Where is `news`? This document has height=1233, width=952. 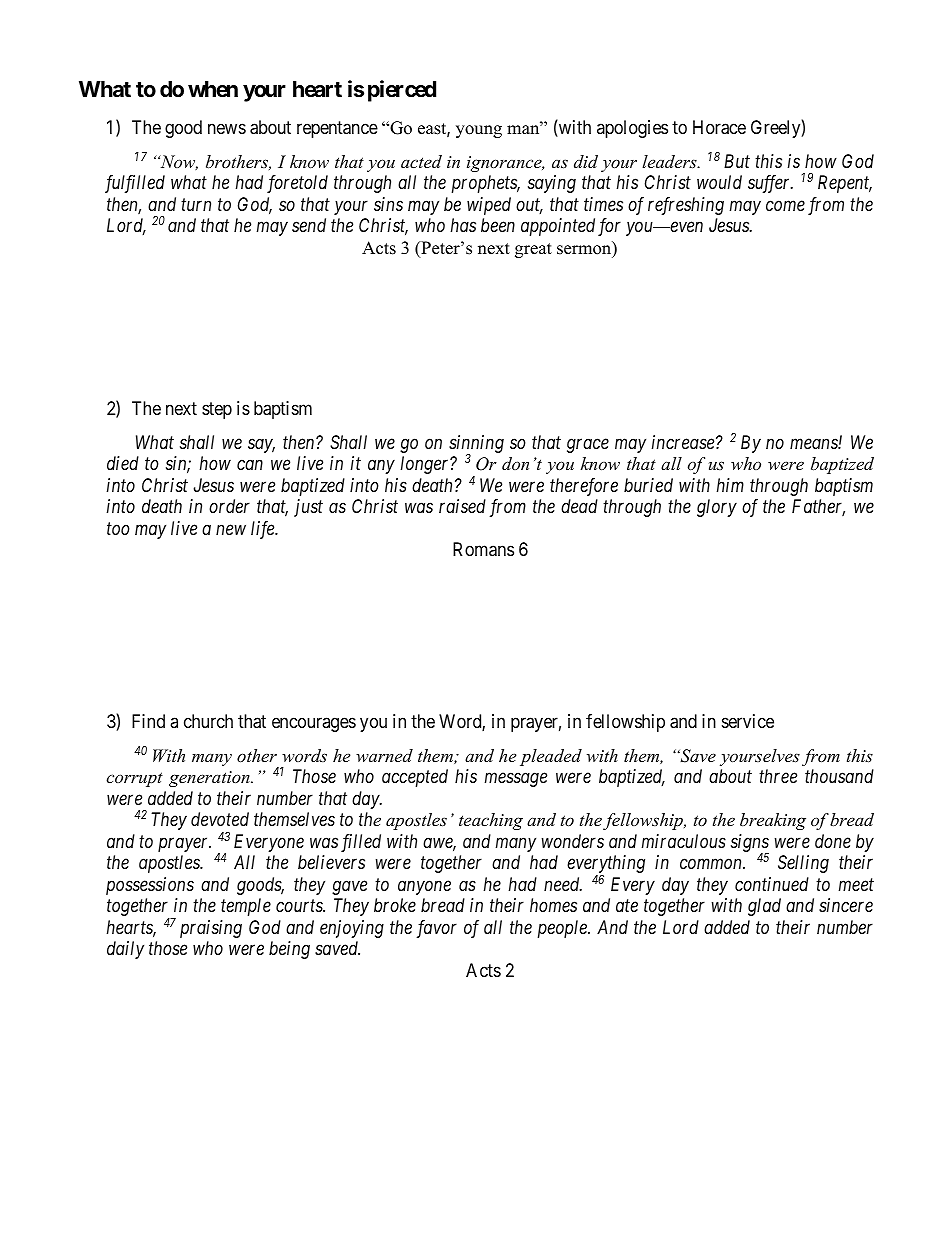 news is located at coordinates (227, 128).
